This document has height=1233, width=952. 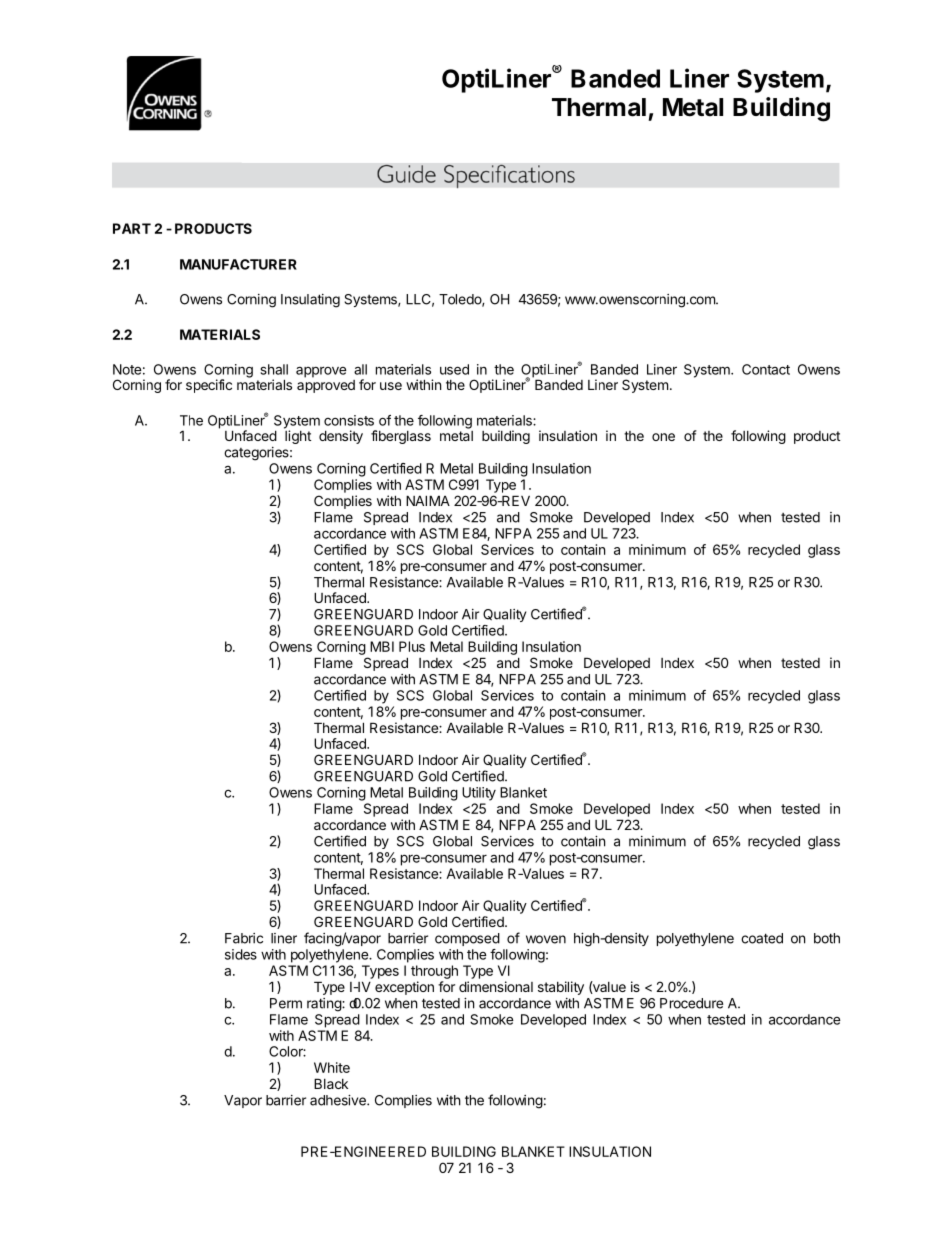 I want to click on Insulating, so click(x=310, y=301).
